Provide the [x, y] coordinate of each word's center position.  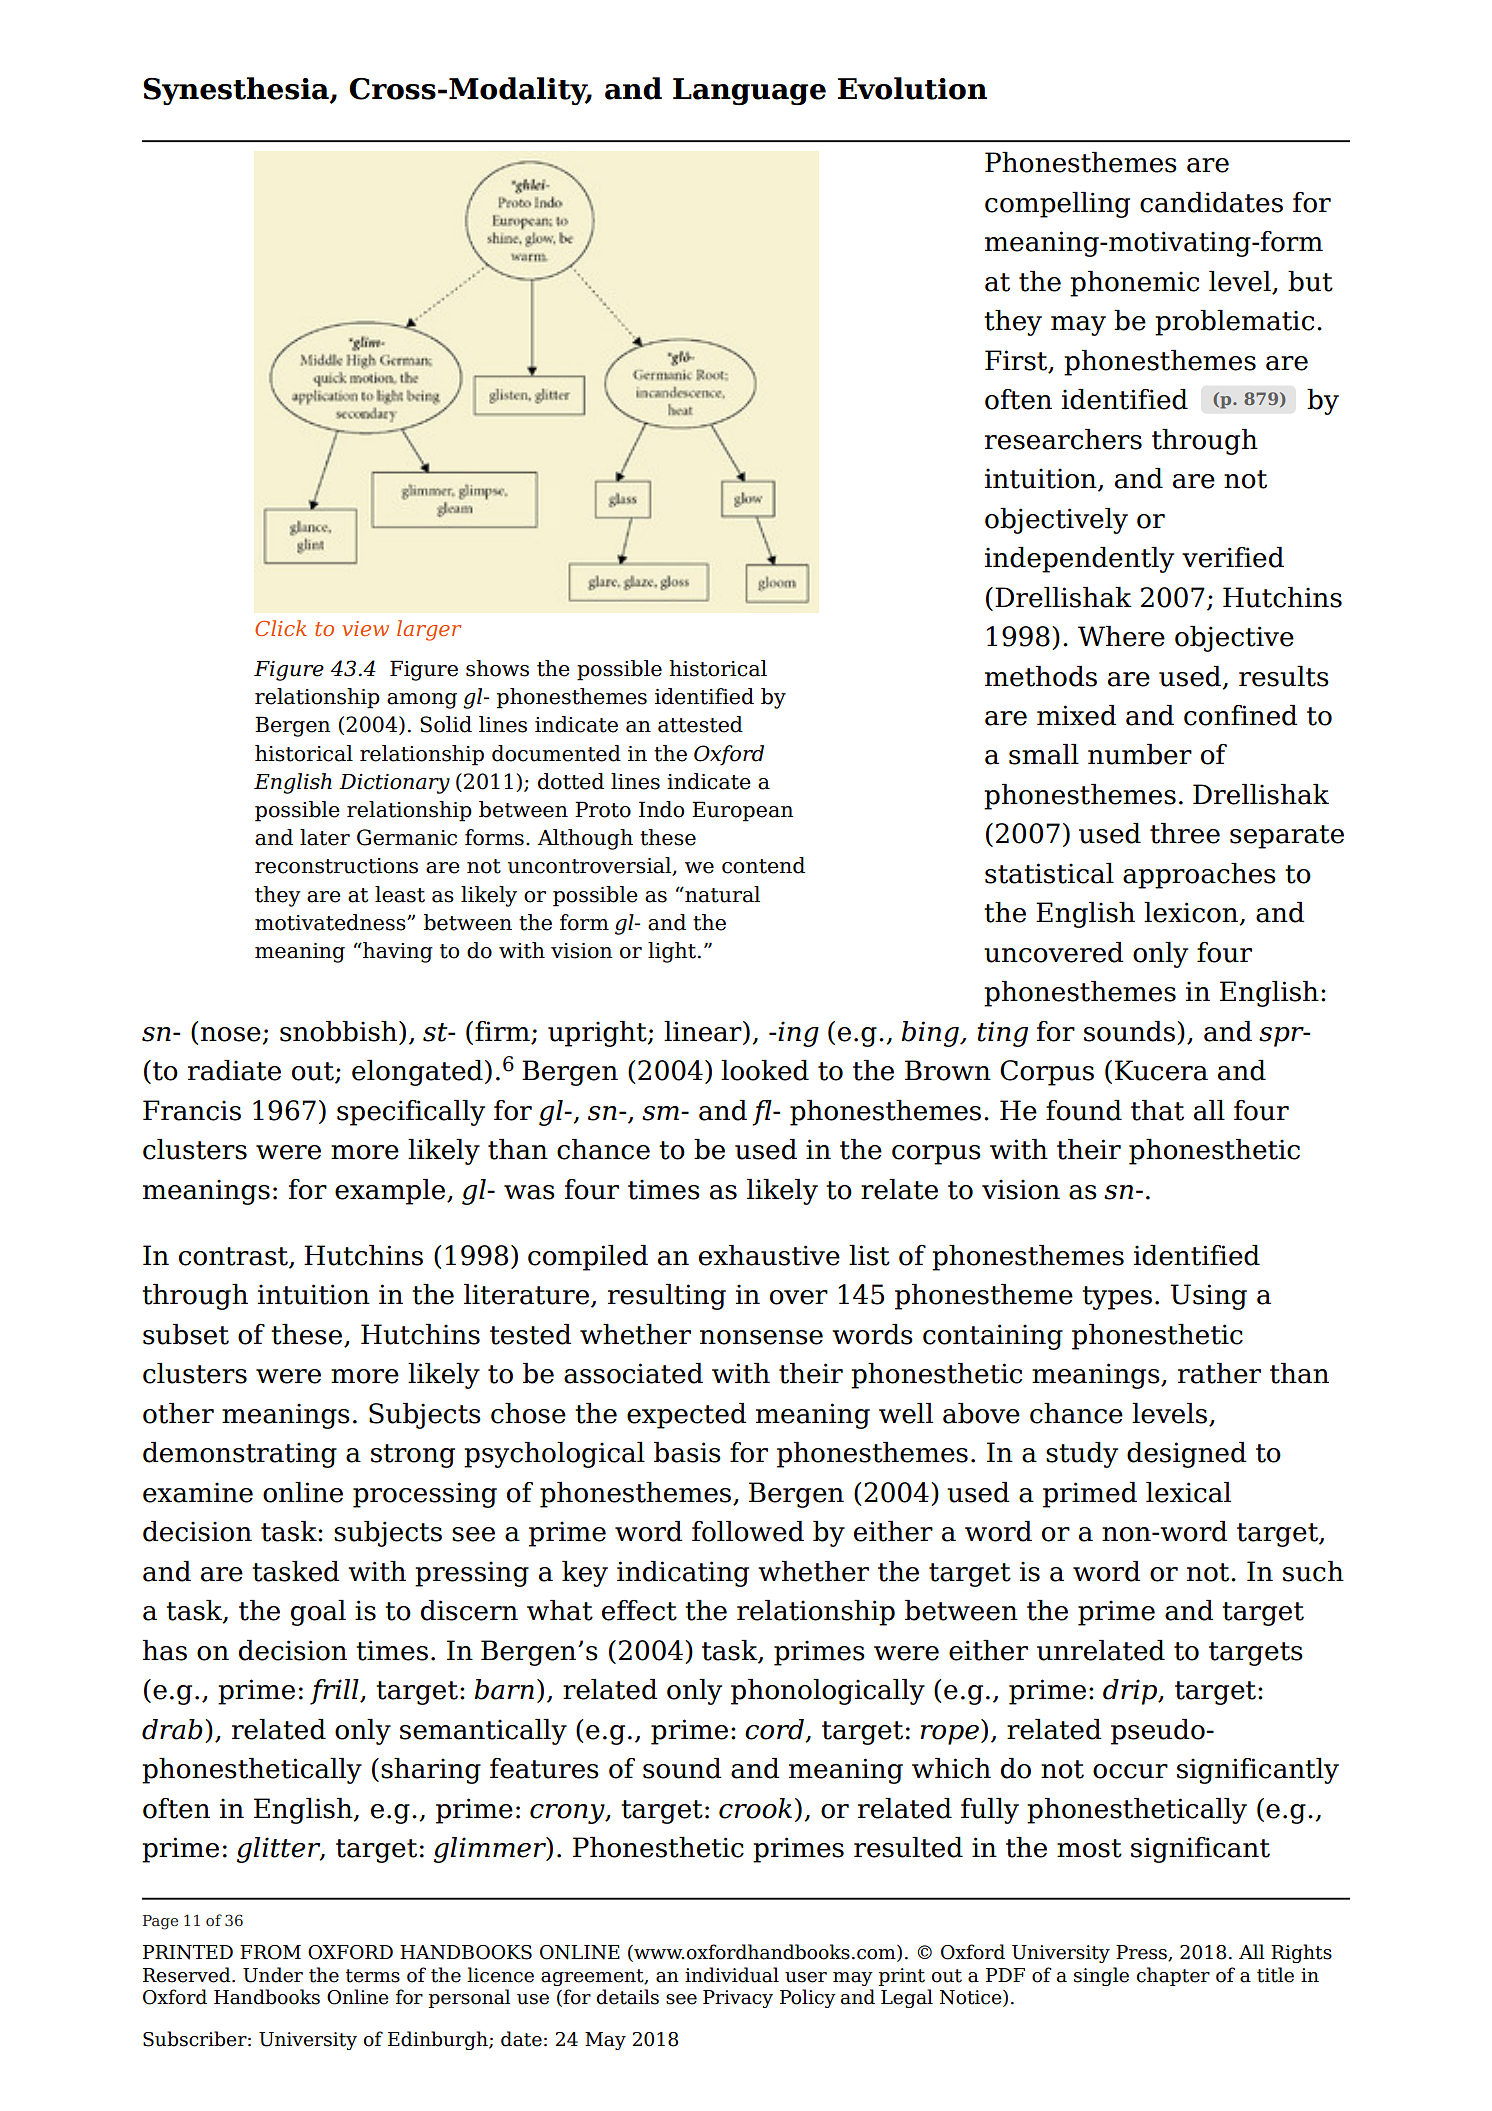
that [1157, 1110]
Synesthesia [237, 91]
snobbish [340, 1032]
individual [732, 1975]
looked [765, 1070]
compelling [1057, 205]
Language [749, 91]
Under [273, 1975]
